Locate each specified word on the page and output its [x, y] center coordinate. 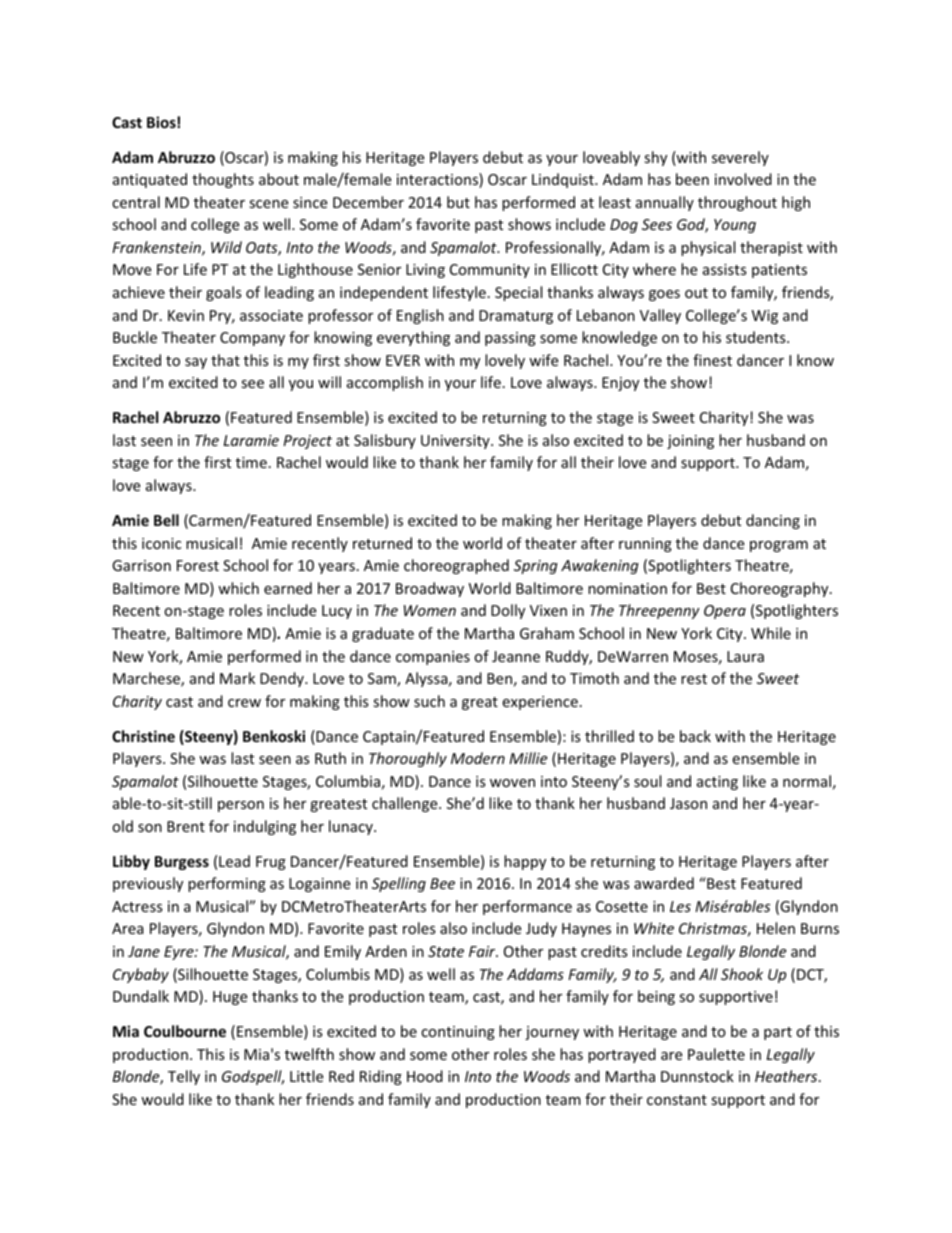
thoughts [223, 180]
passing [510, 339]
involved [743, 179]
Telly [184, 1077]
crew [244, 703]
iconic [161, 543]
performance [527, 907]
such [429, 701]
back [695, 736]
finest [712, 360]
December [368, 202]
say [196, 363]
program [779, 546]
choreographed [456, 566]
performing [227, 884]
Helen [776, 928]
